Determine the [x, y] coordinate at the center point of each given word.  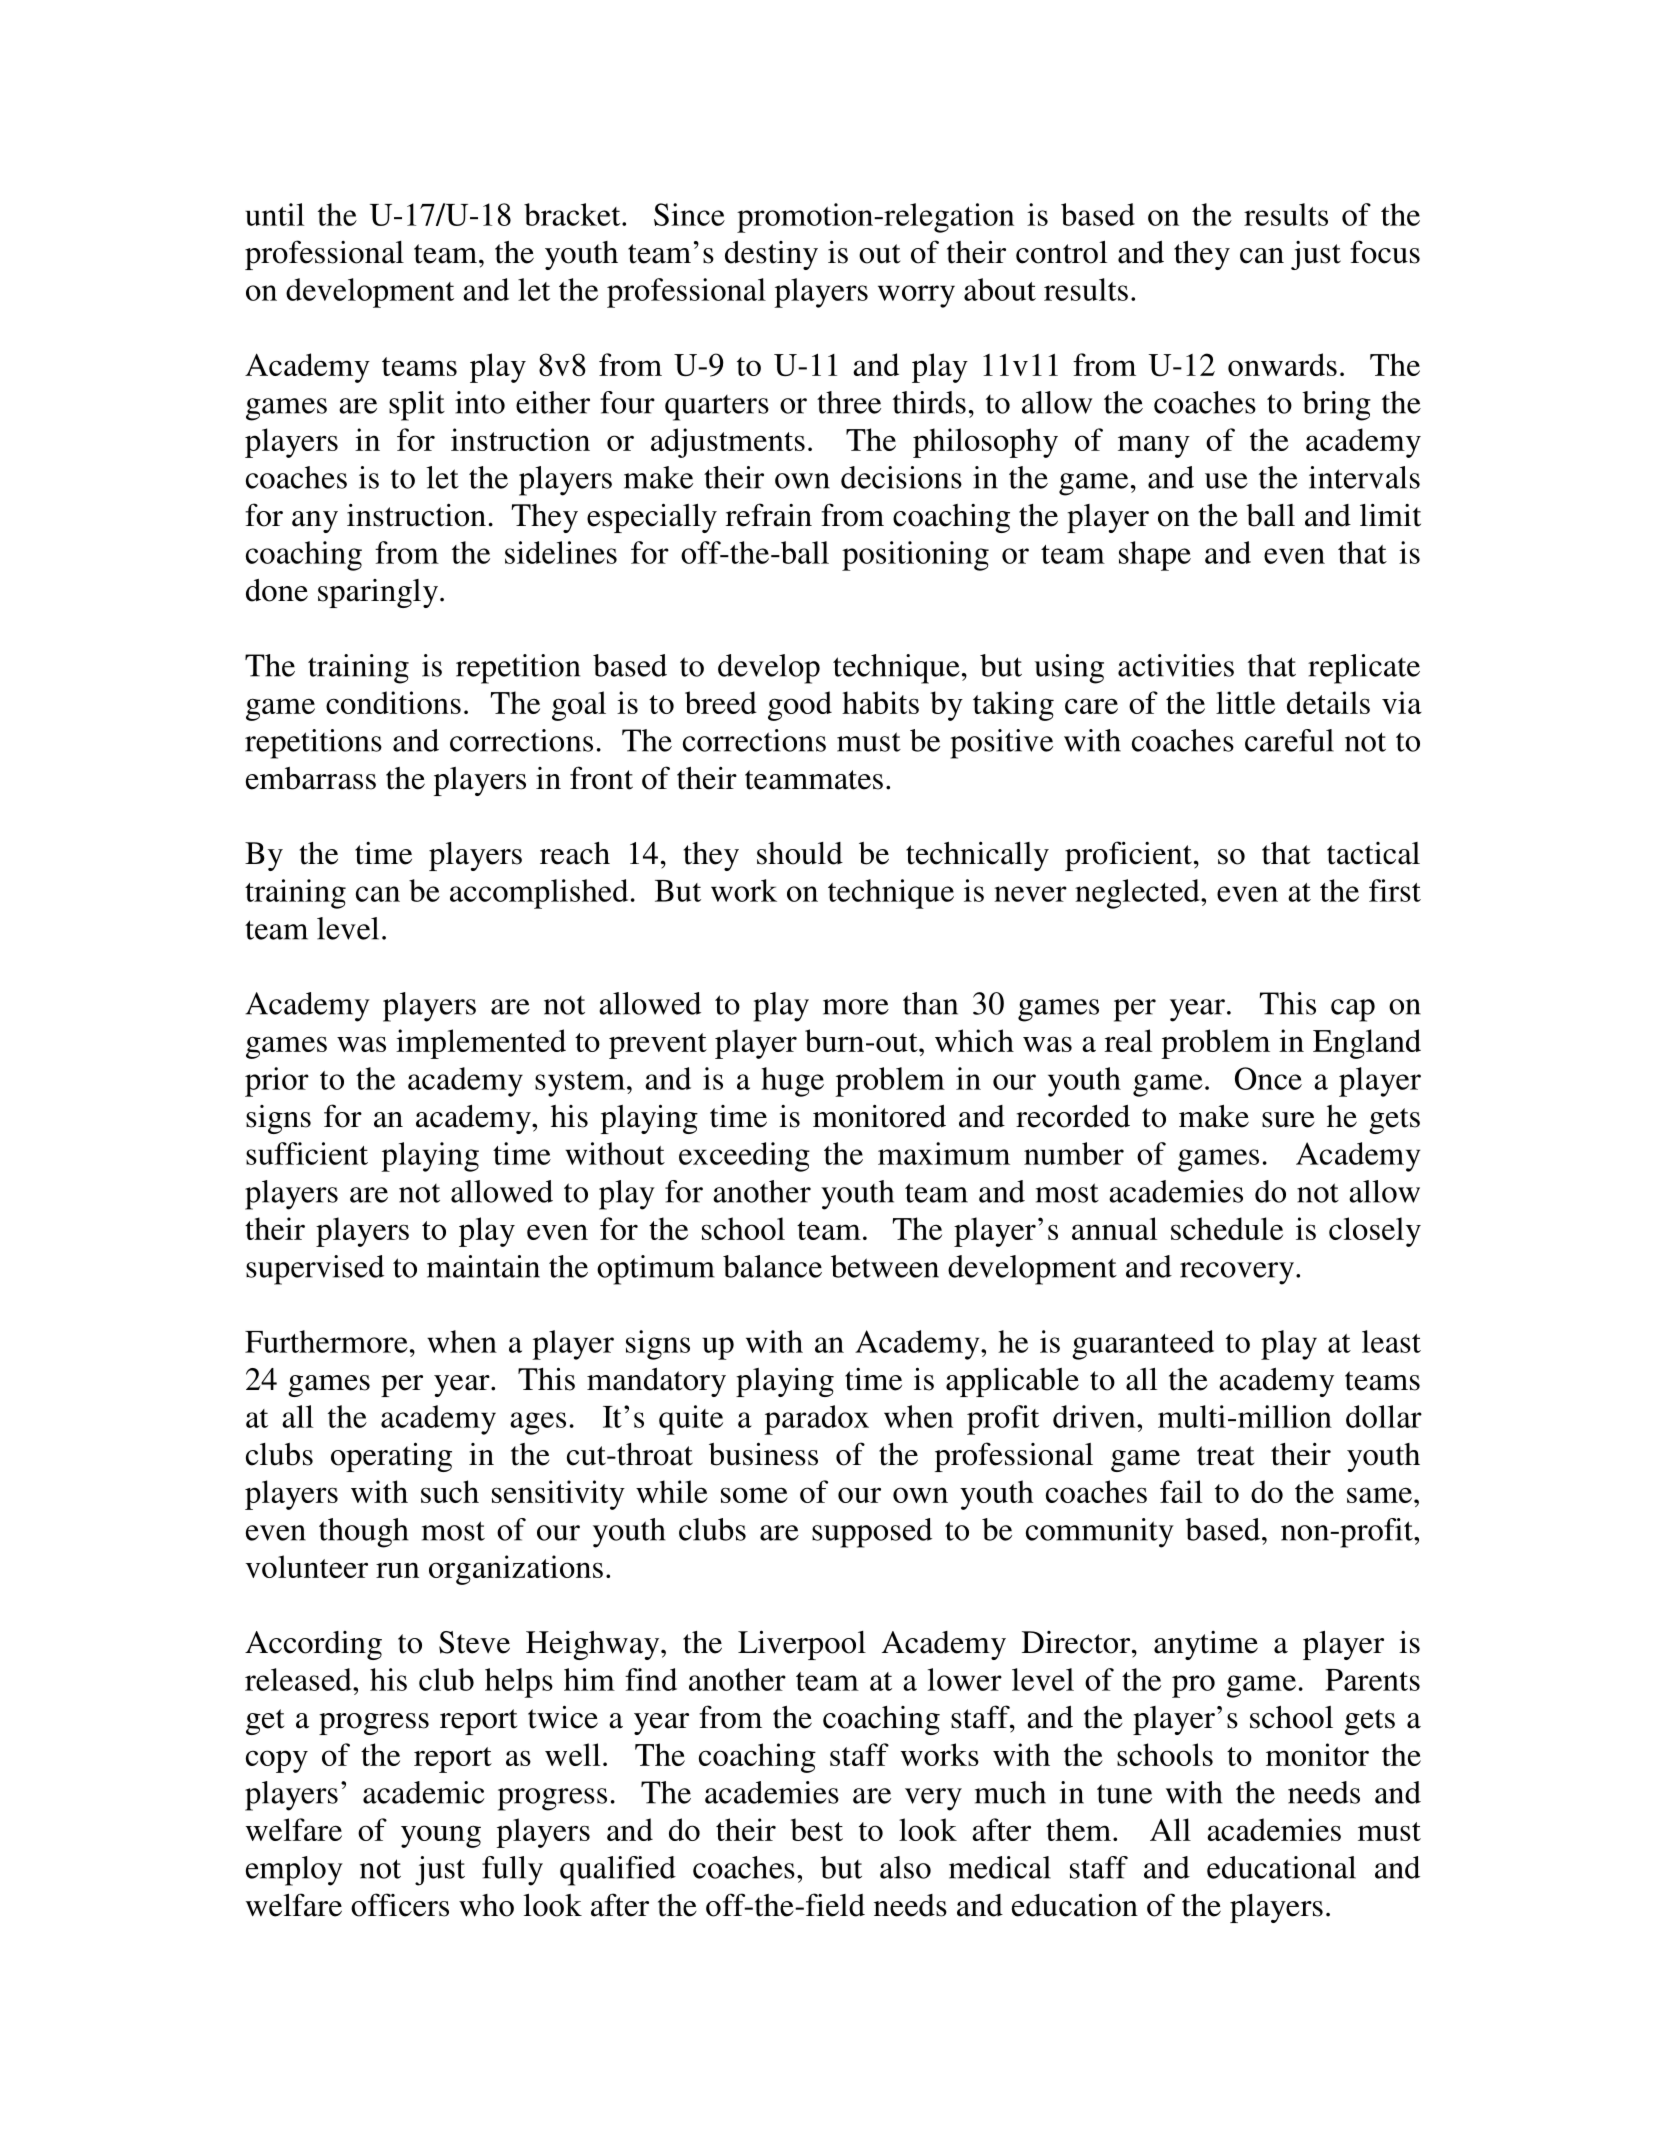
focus [1385, 252]
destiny [771, 255]
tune [1124, 1794]
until [274, 214]
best [817, 1829]
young [441, 1836]
